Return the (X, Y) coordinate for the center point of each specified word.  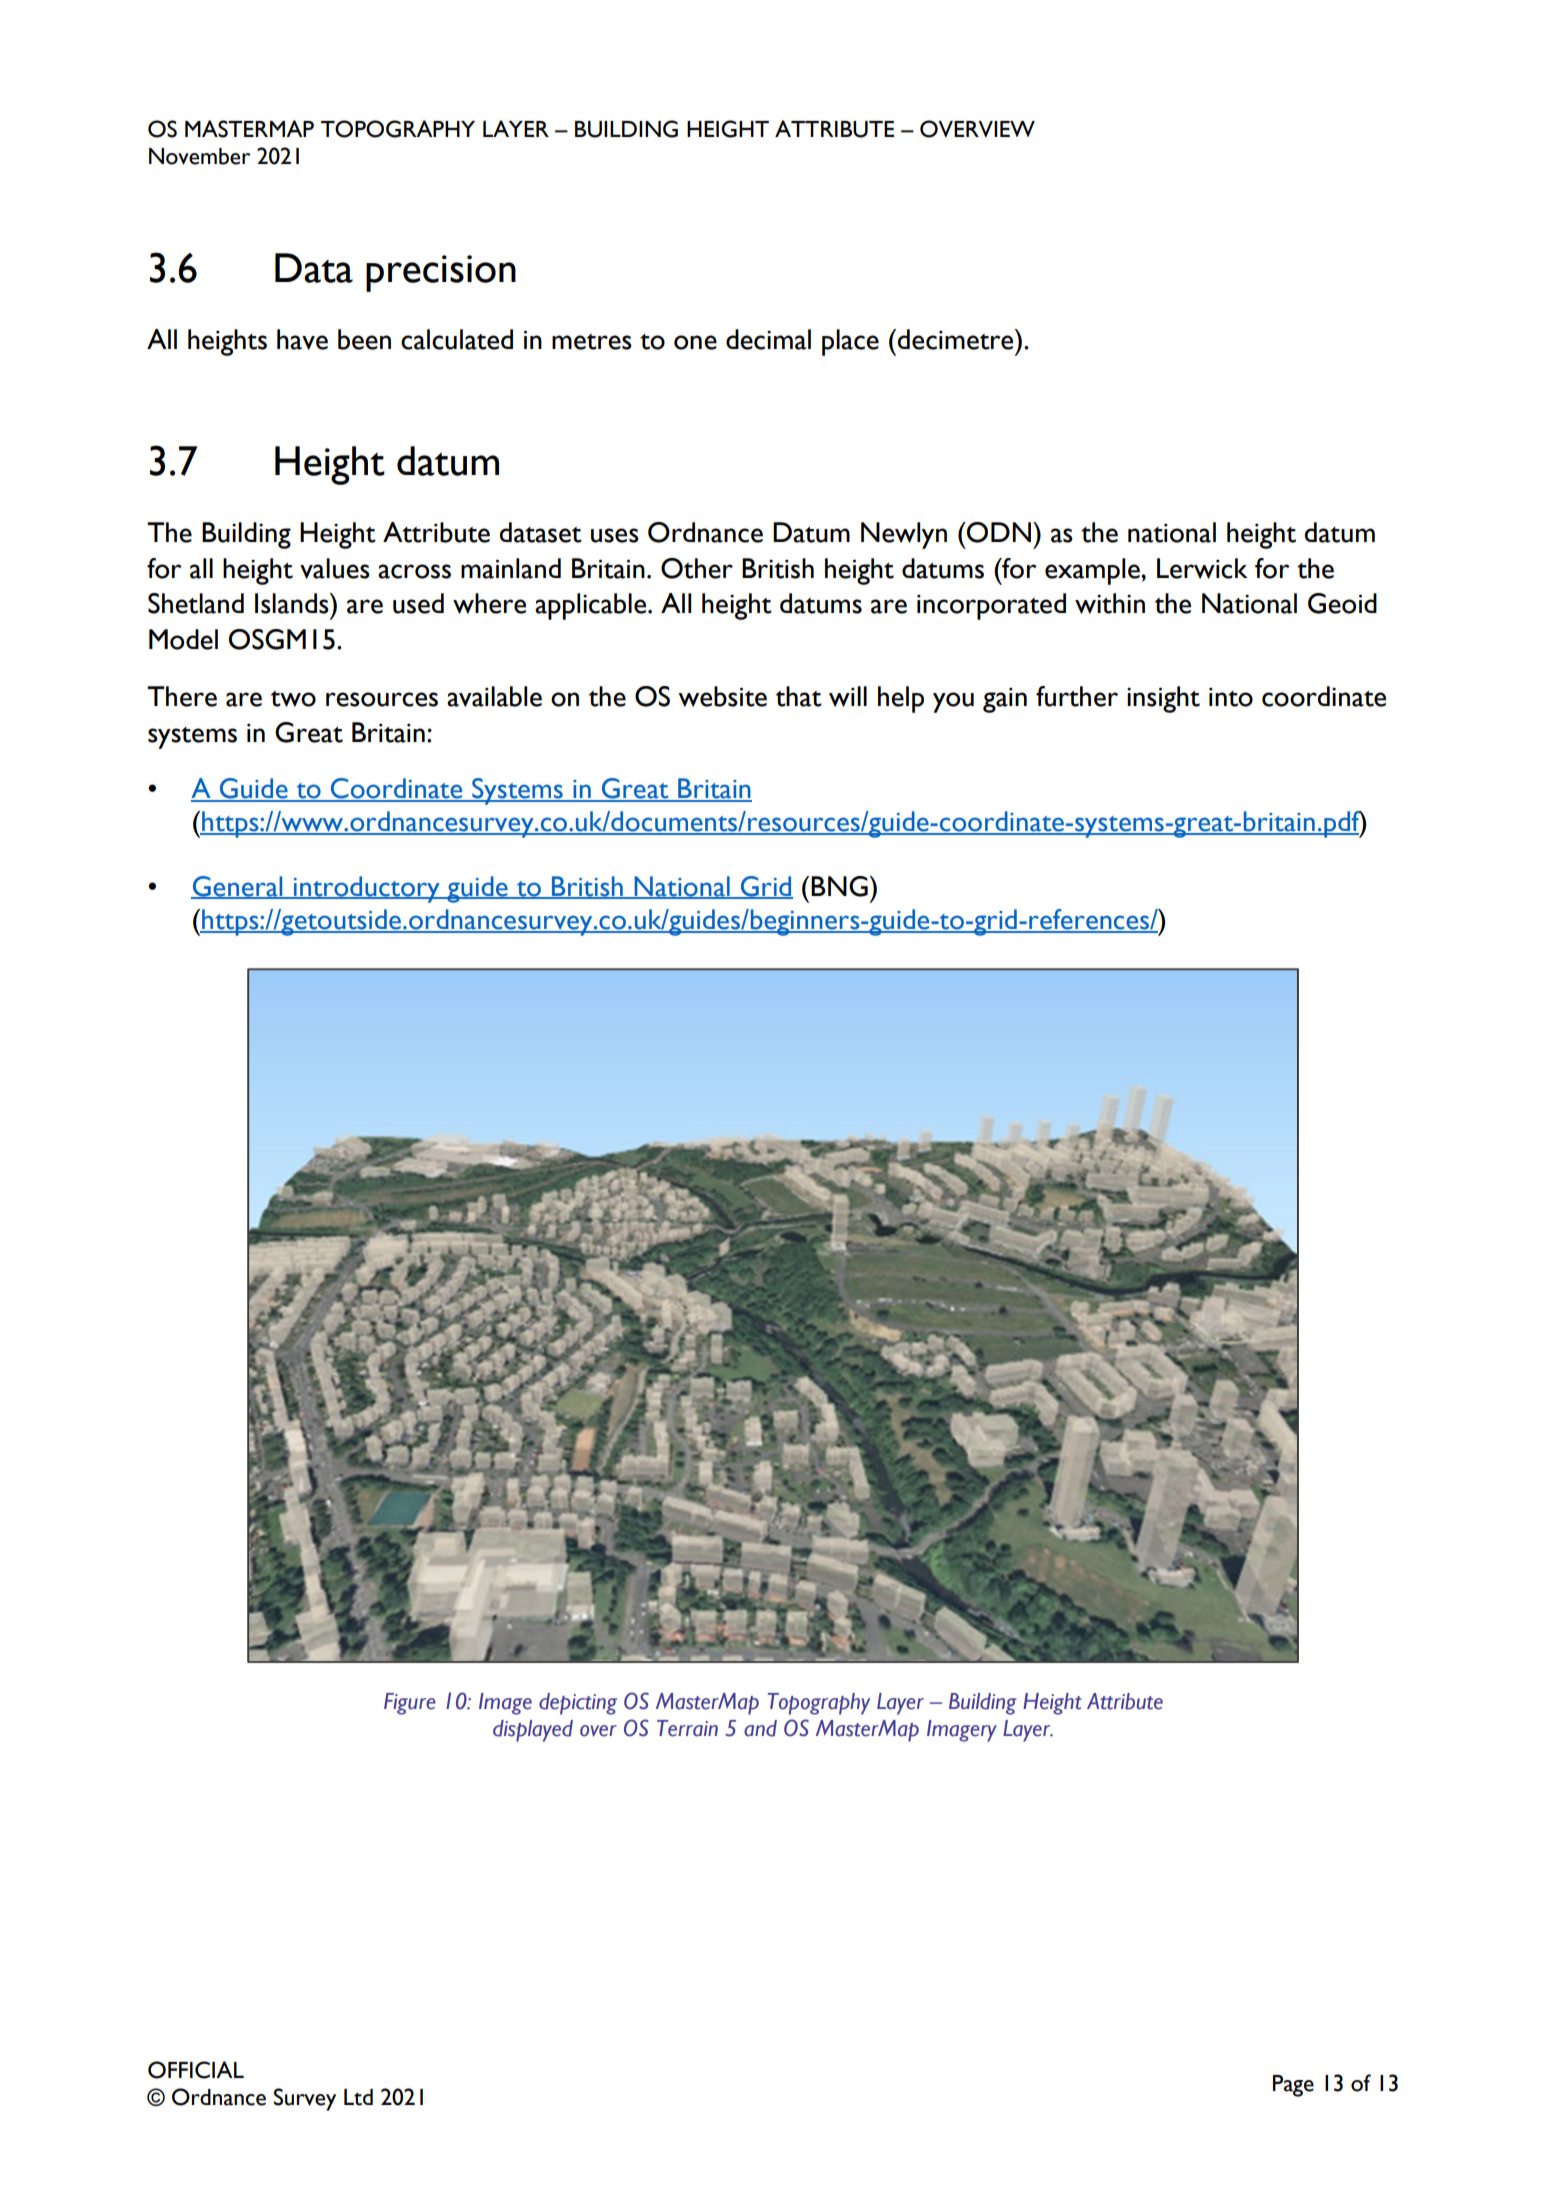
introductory (366, 889)
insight (1163, 699)
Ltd (358, 2097)
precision (441, 273)
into (1231, 697)
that (799, 696)
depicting (578, 1704)
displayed (533, 1731)
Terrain (687, 1728)
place (850, 342)
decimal (768, 339)
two (293, 699)
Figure (410, 1704)
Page (1293, 2086)
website (722, 696)
